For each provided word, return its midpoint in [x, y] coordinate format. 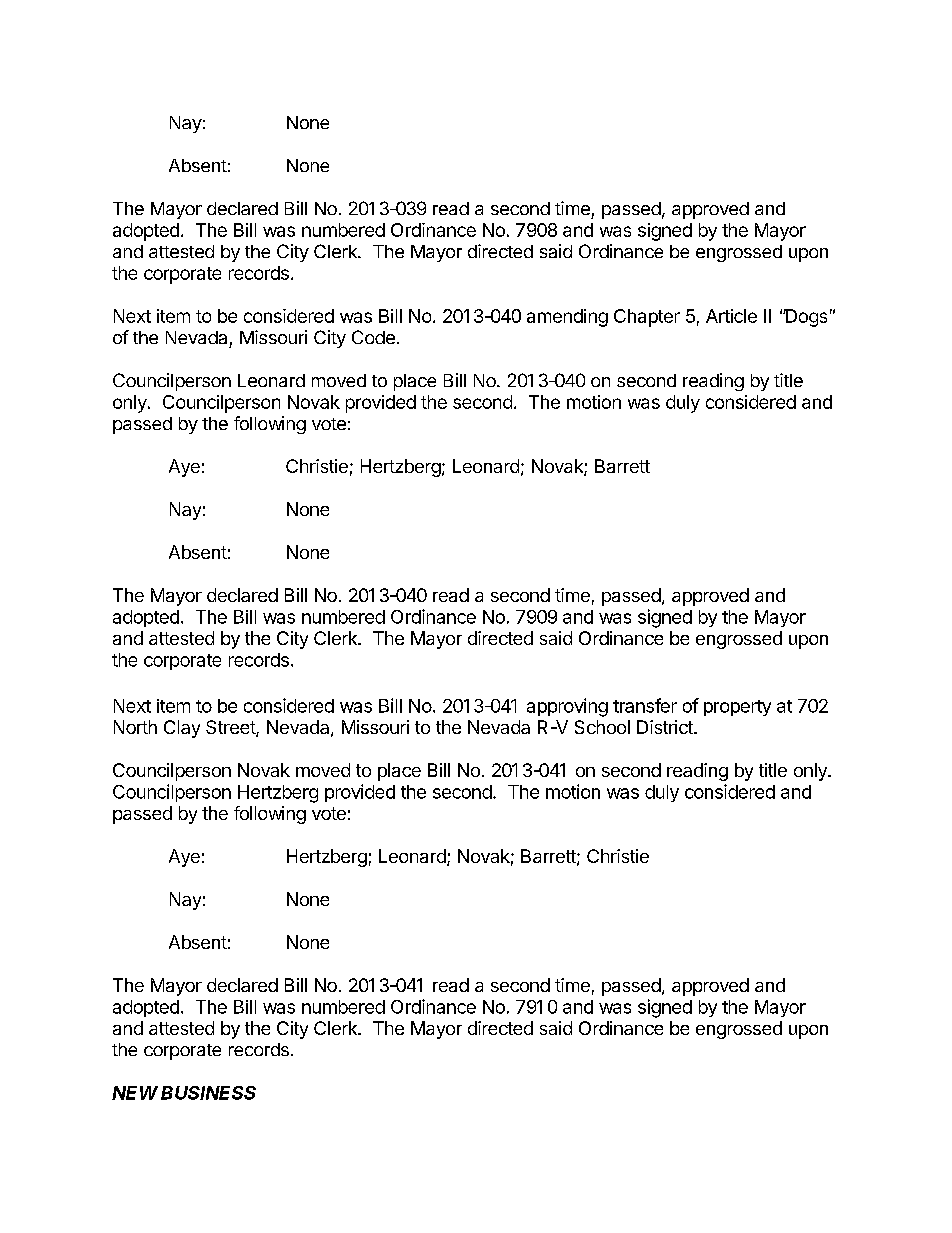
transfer [645, 705]
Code [373, 337]
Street [231, 728]
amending [567, 318]
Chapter [647, 318]
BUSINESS [208, 1093]
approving [567, 707]
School [602, 727]
